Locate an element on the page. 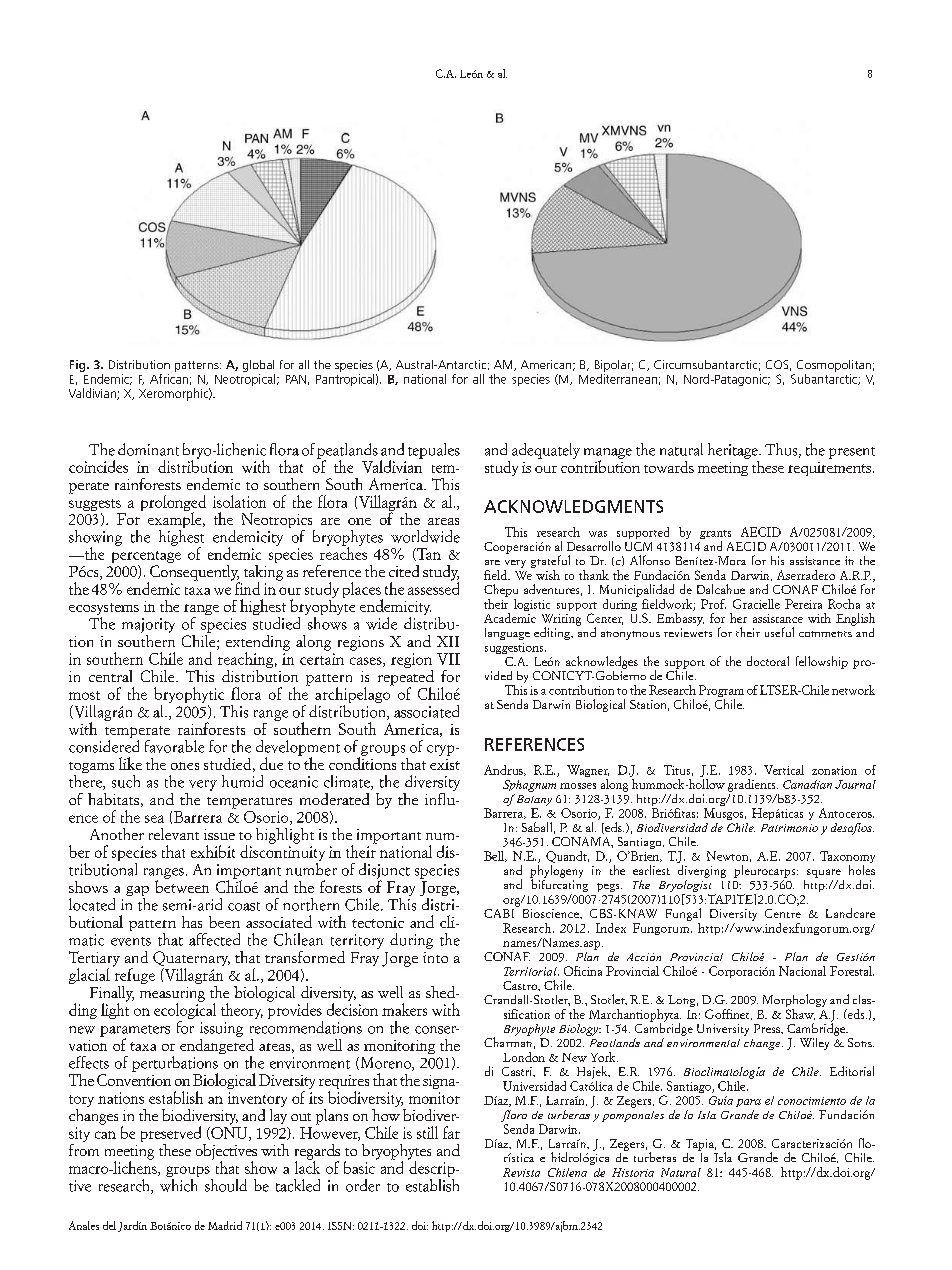 This page has height=1270, width=952. Andrus is located at coordinates (504, 770).
